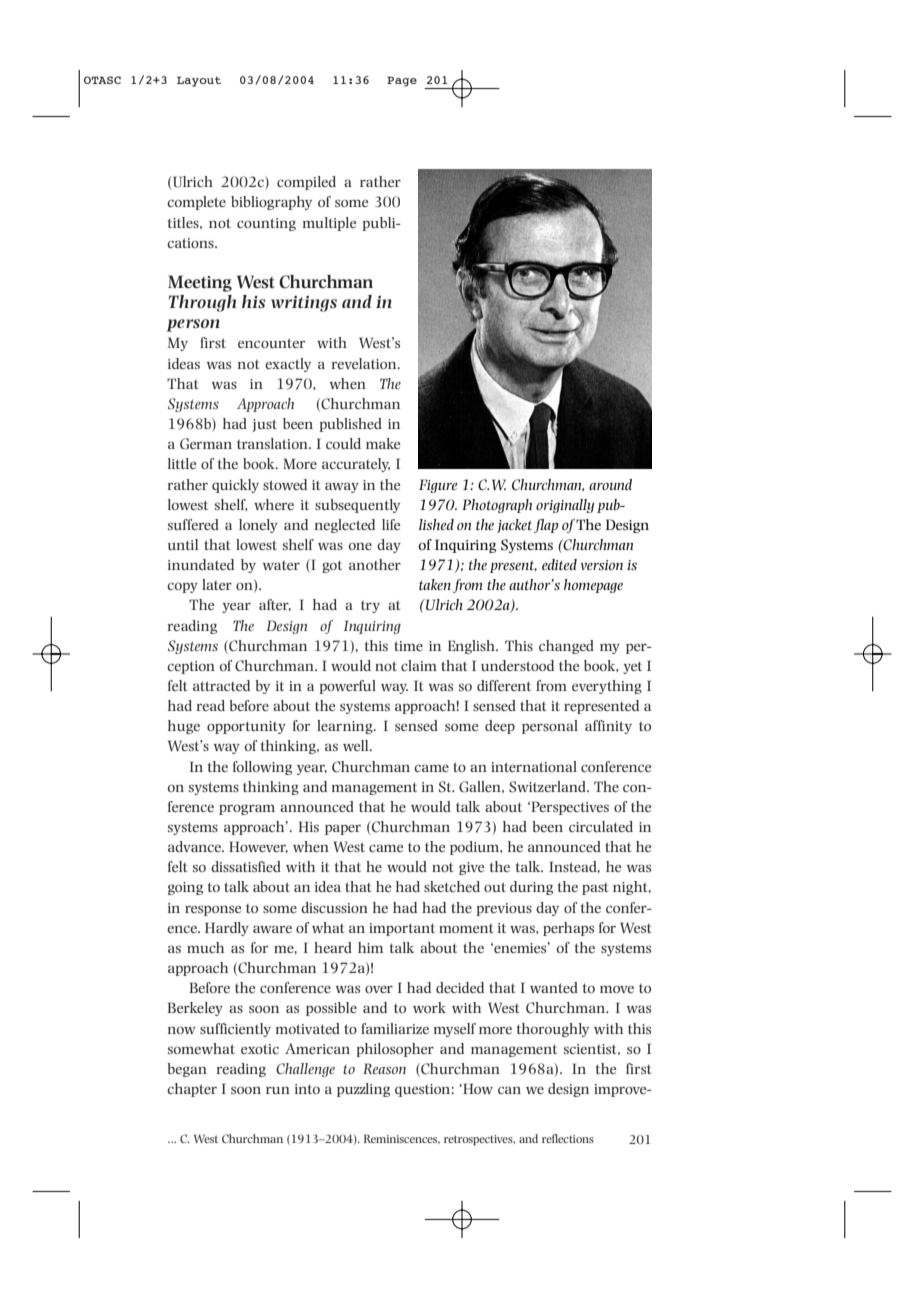 The width and height of the screenshot is (924, 1308). Describe the element at coordinates (595, 889) in the screenshot. I see `past` at that location.
